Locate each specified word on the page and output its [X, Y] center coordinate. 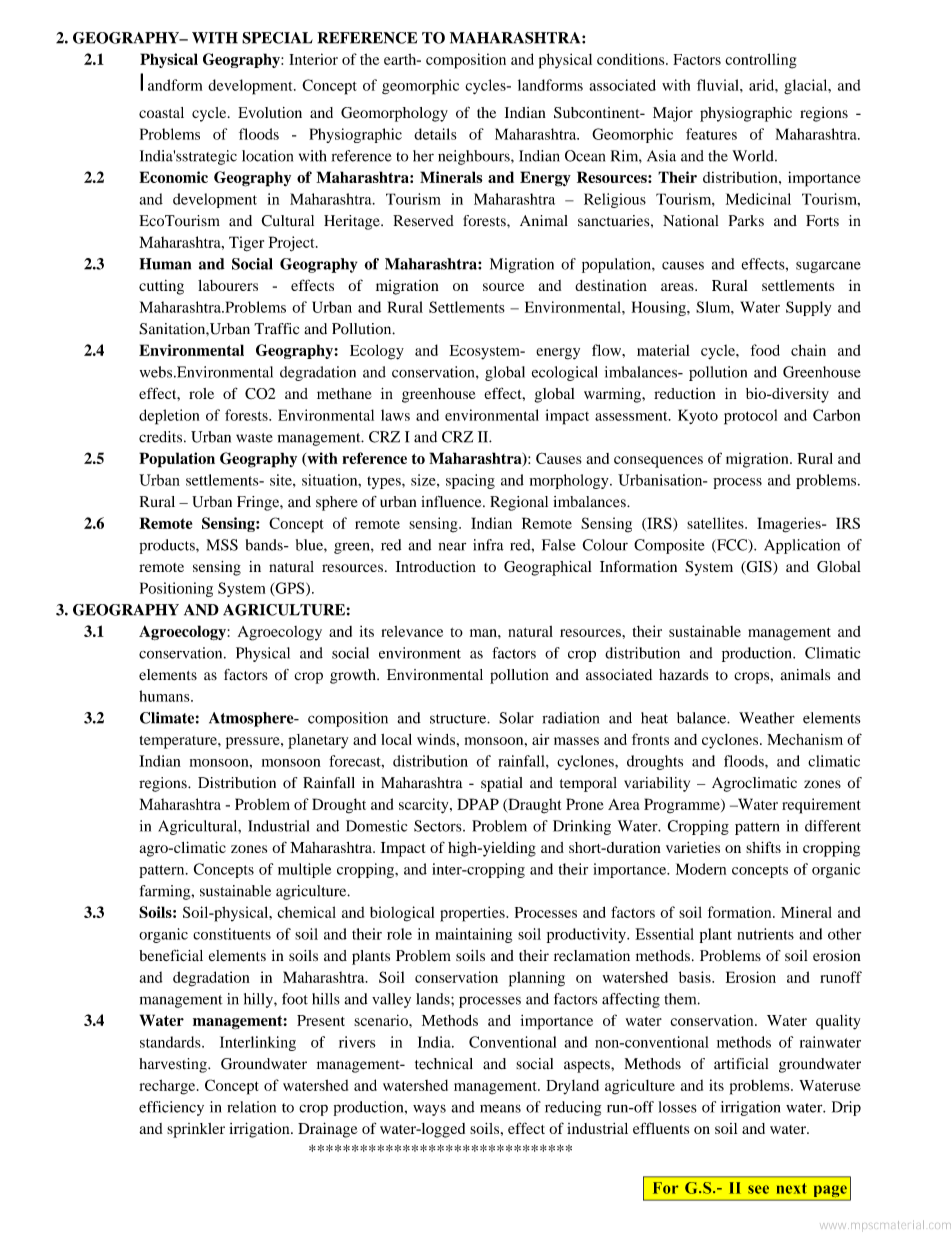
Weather [767, 718]
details [435, 134]
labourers [228, 285]
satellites [716, 523]
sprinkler [196, 1130]
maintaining [473, 935]
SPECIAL [277, 38]
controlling [761, 61]
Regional [519, 503]
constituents [232, 934]
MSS [222, 545]
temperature [179, 742]
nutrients [765, 934]
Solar [516, 718]
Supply [808, 308]
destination [611, 285]
